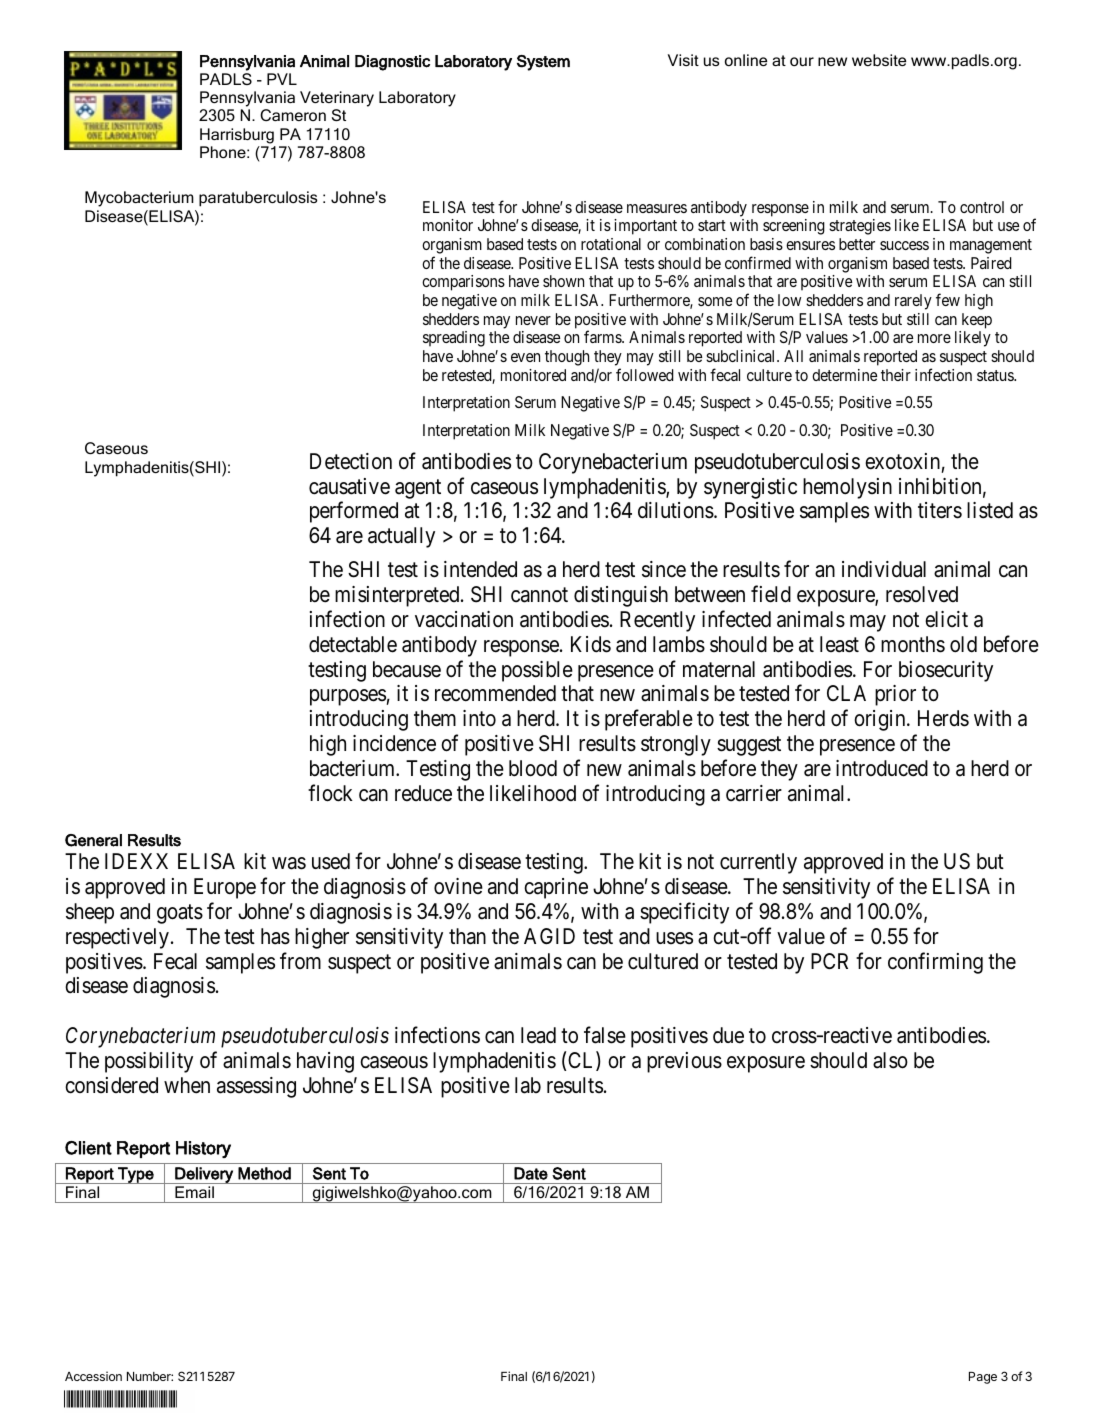 The height and width of the screenshot is (1427, 1103). I want to click on Accession, so click(93, 1376).
